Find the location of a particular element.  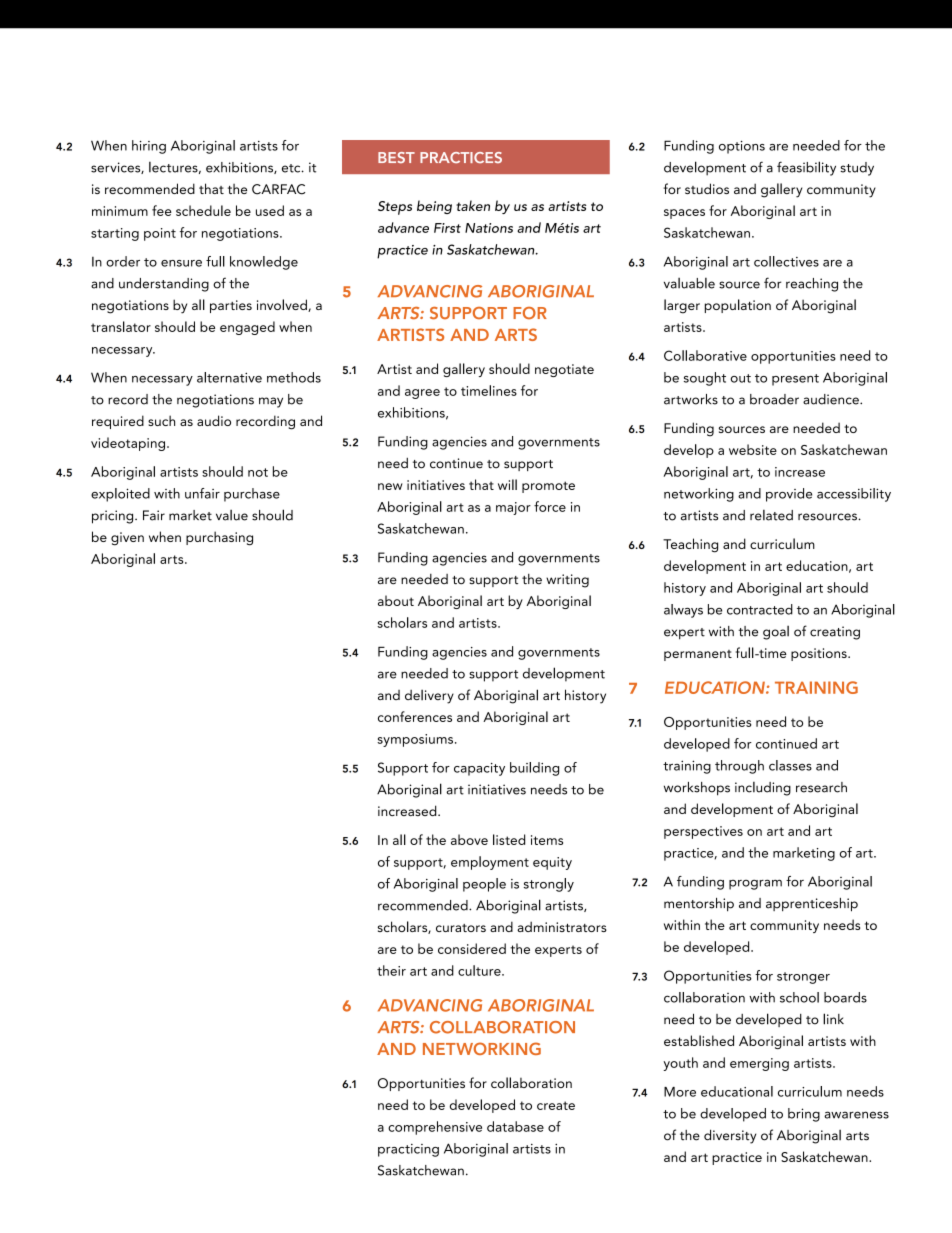

taken is located at coordinates (473, 205).
